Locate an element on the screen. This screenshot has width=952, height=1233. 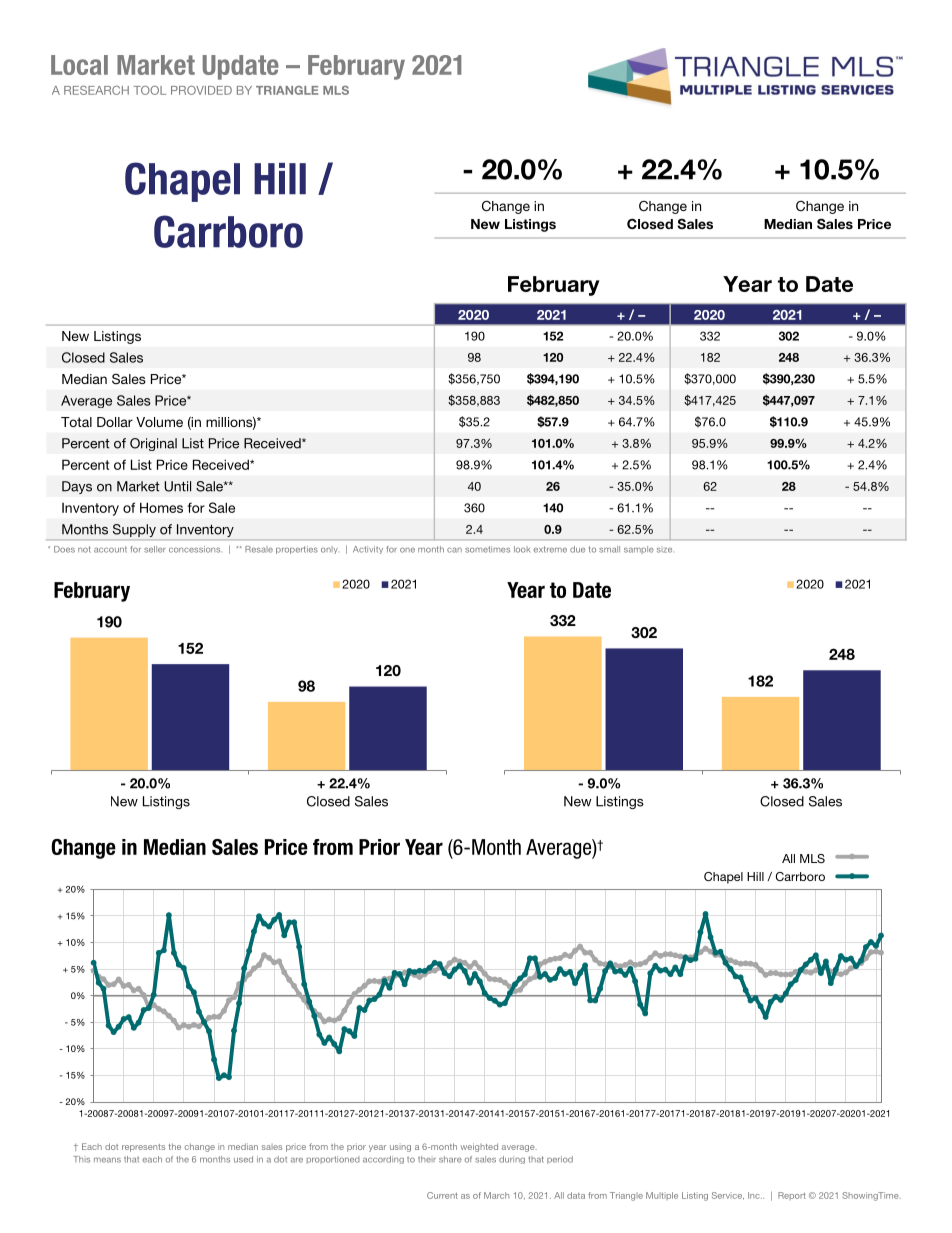
seller is located at coordinates (155, 549).
